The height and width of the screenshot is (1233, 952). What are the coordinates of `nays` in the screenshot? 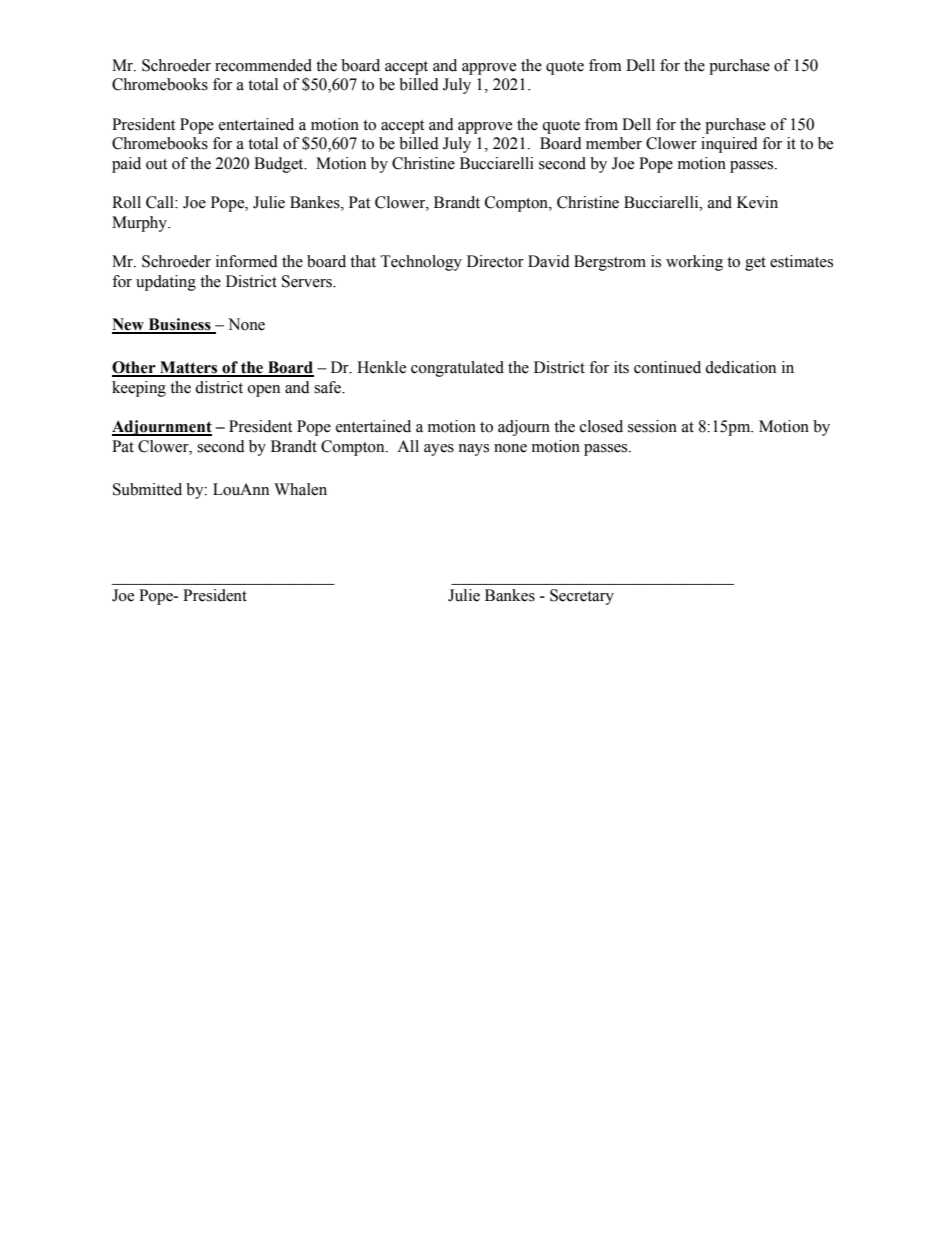 It's located at (473, 450).
